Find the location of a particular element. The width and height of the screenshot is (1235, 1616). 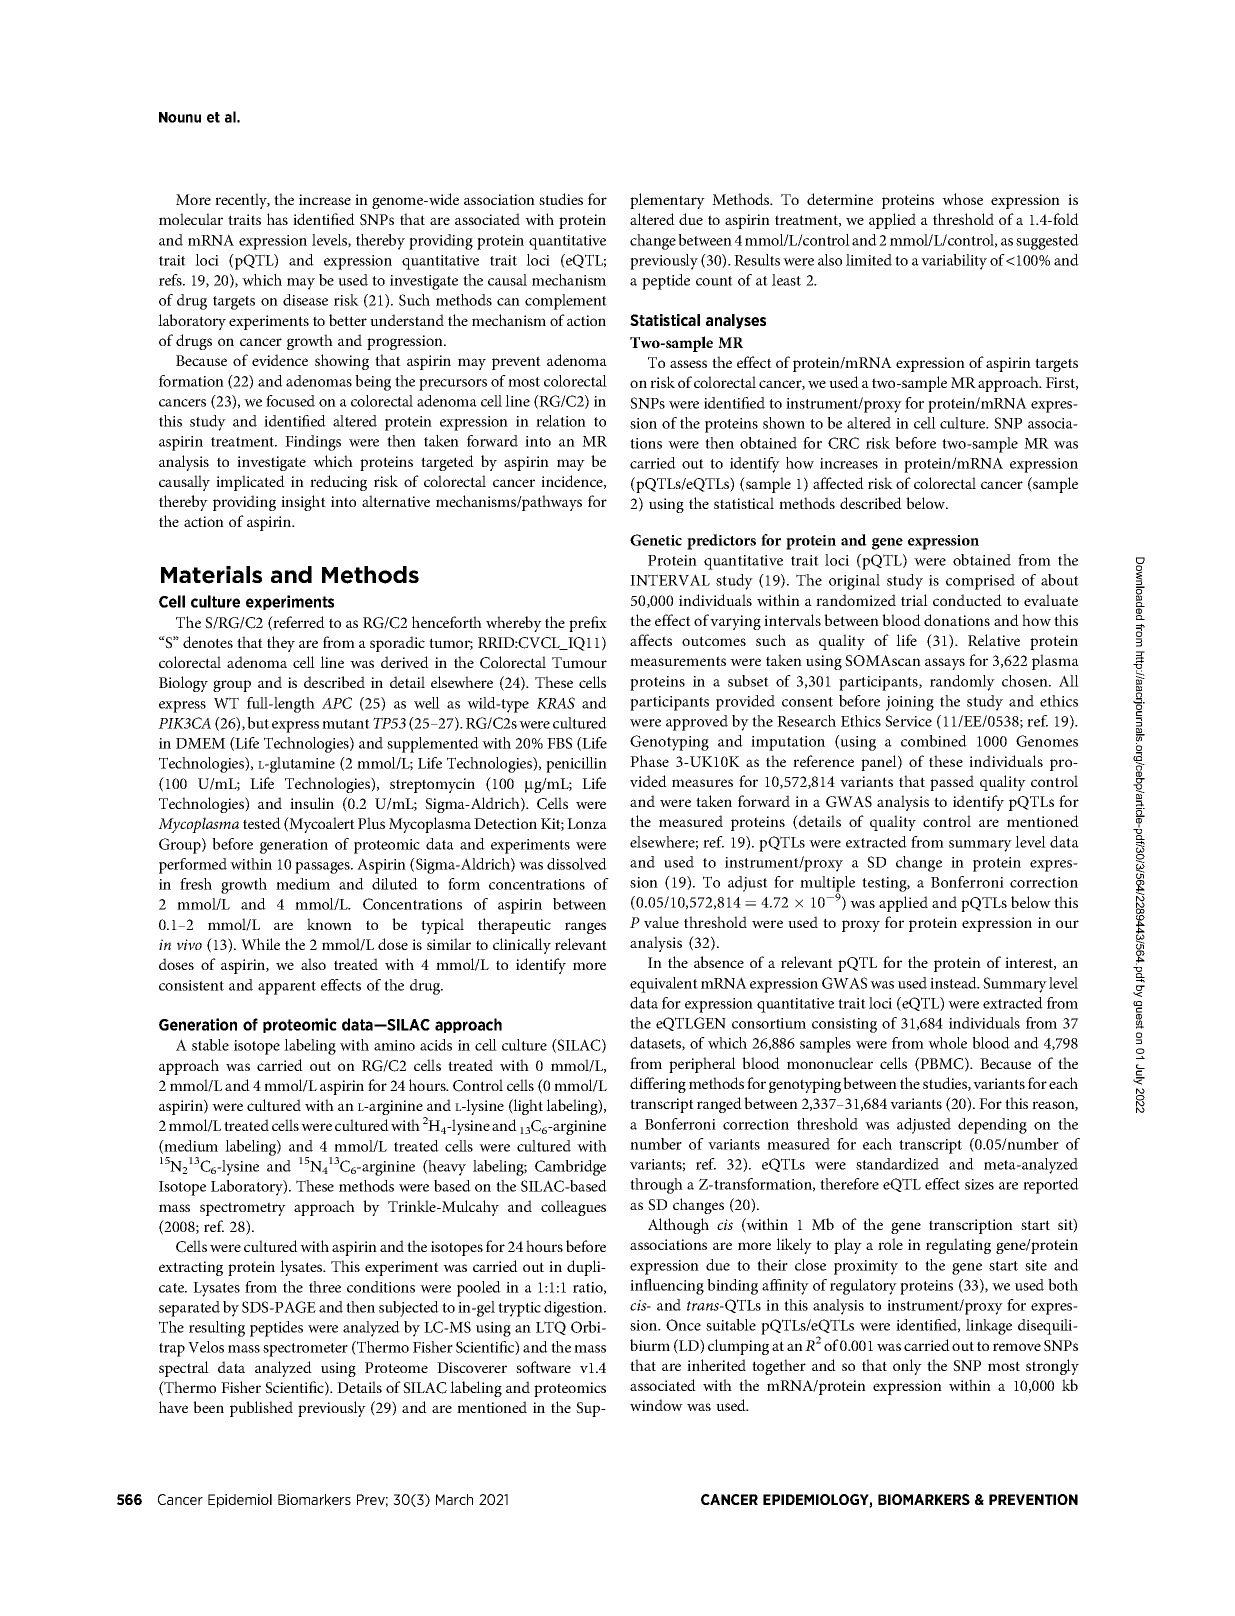

assays is located at coordinates (945, 664).
